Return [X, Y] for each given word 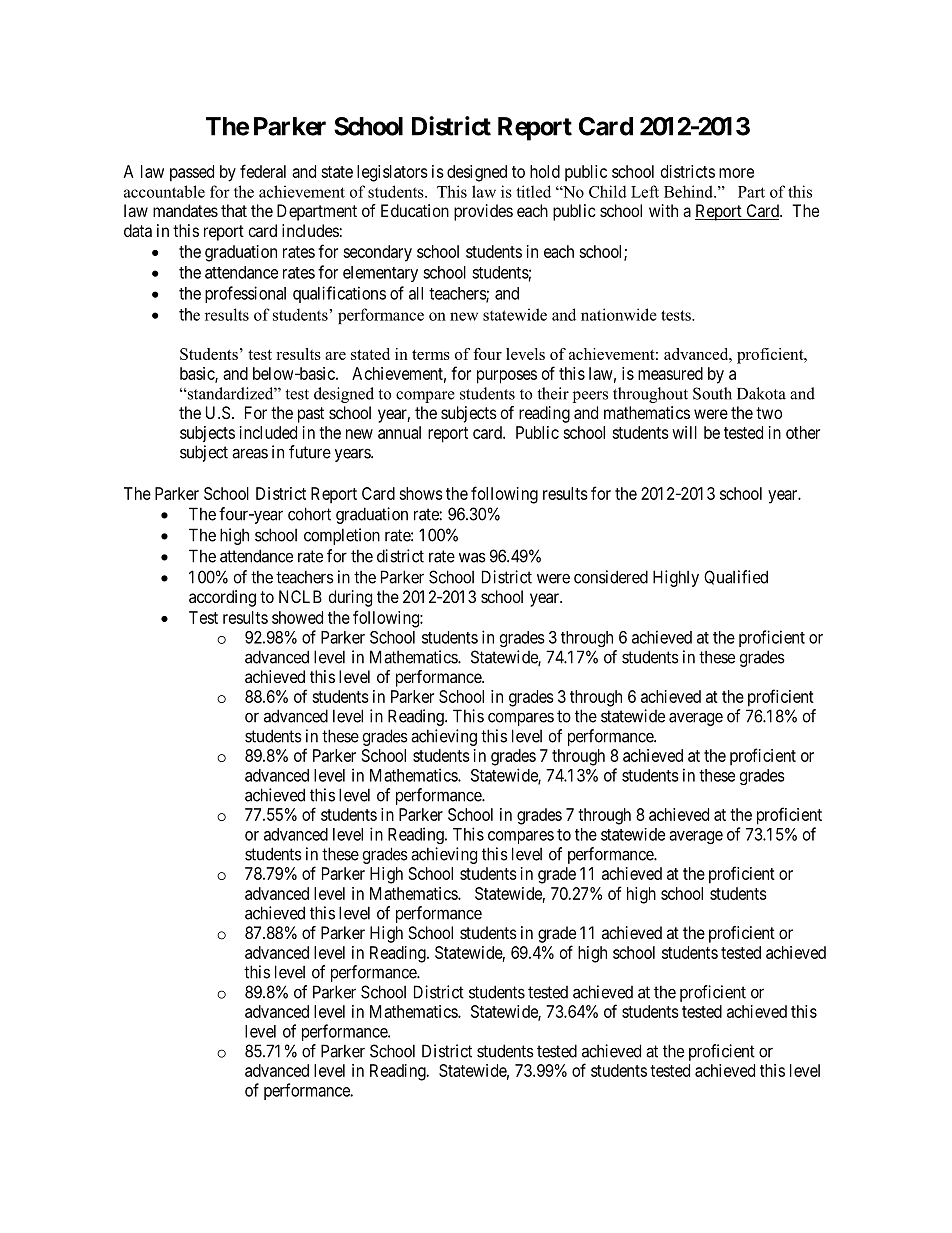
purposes [507, 377]
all [416, 293]
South [712, 393]
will [684, 432]
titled [533, 191]
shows [421, 493]
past [311, 415]
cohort [309, 514]
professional [245, 294]
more [736, 173]
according [222, 598]
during [350, 598]
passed [192, 173]
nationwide [619, 314]
